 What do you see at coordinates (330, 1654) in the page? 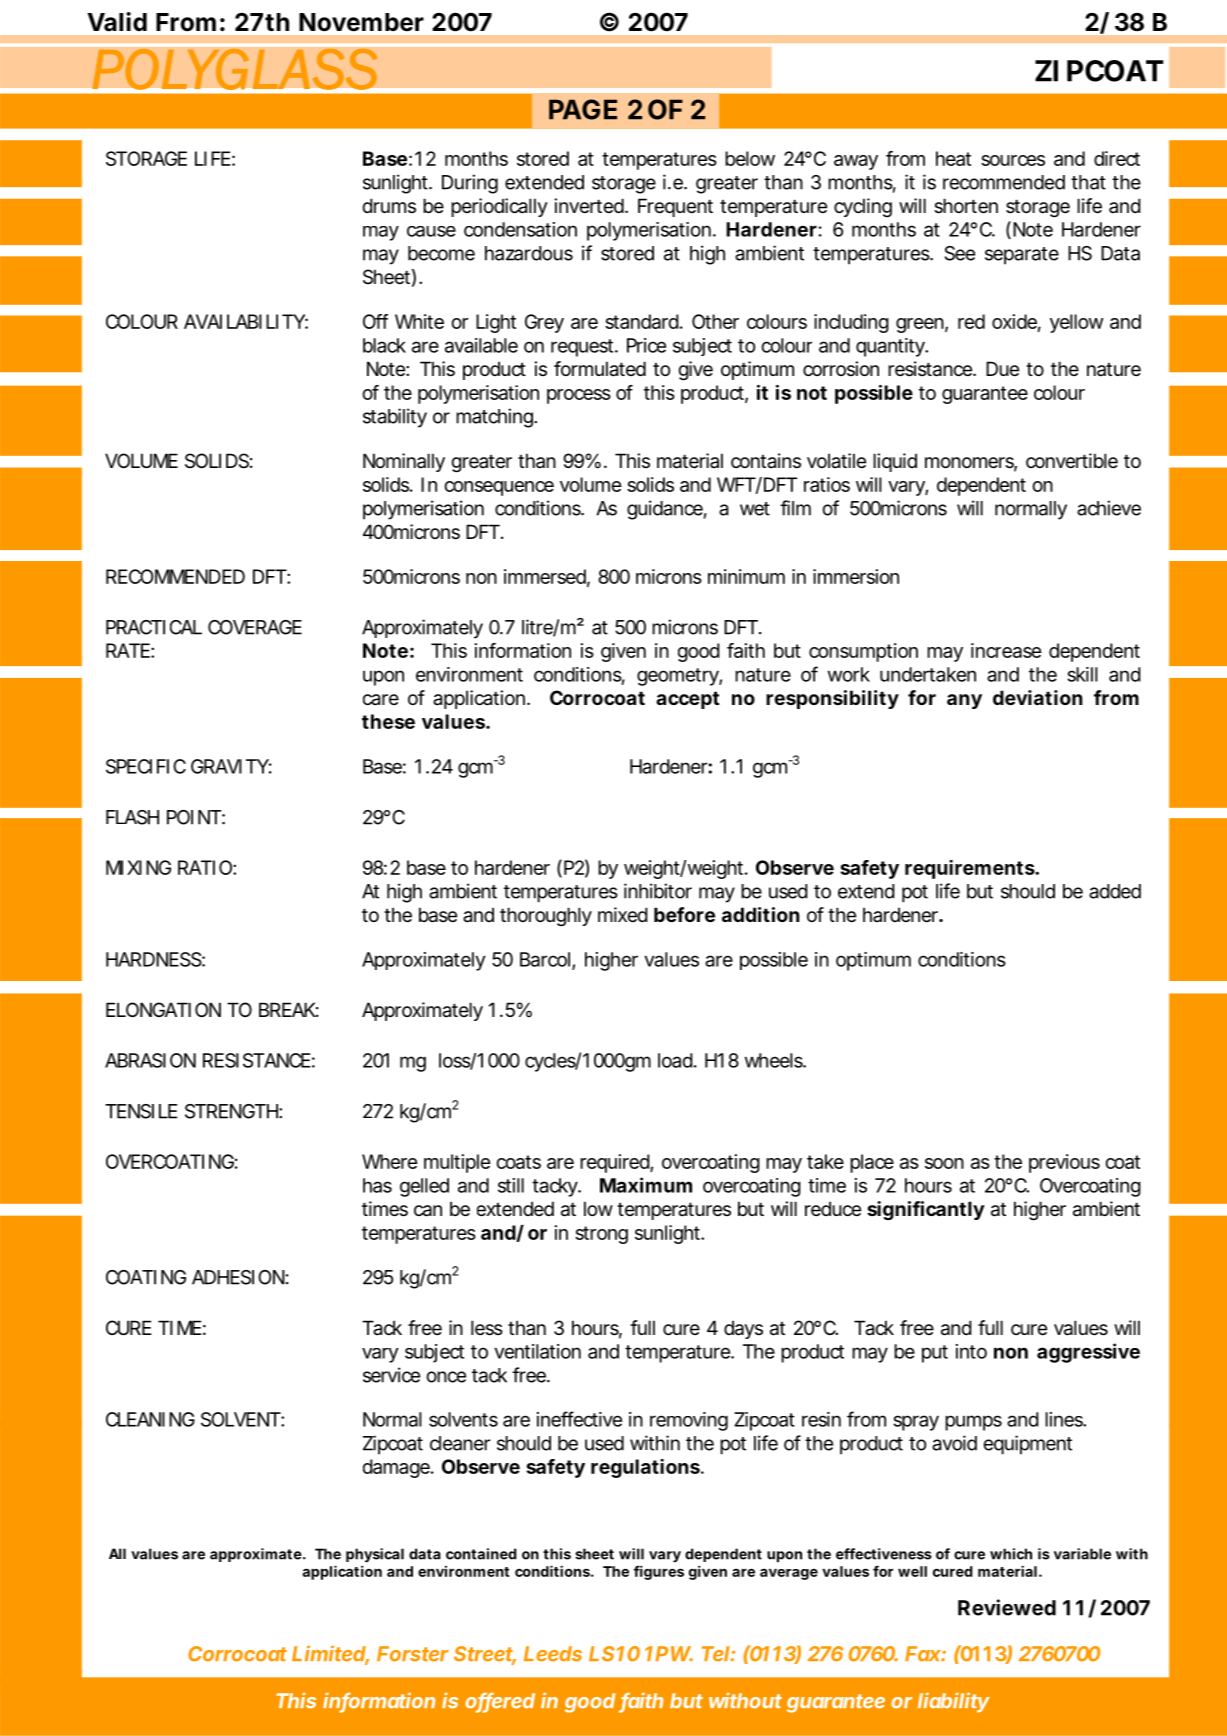
I see `Limited` at bounding box center [330, 1654].
